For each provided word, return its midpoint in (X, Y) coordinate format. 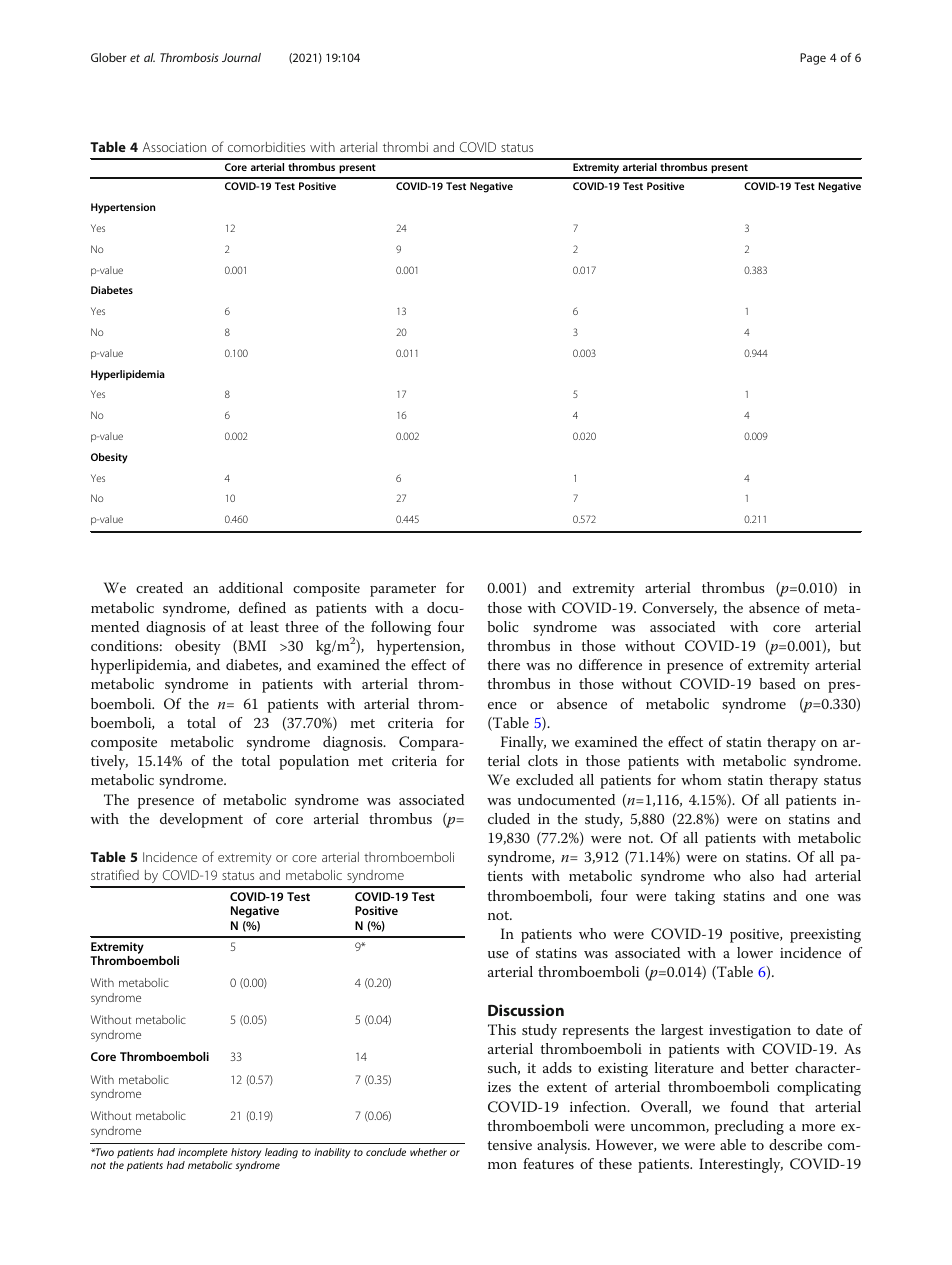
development (201, 820)
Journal (241, 57)
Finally (523, 743)
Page (813, 59)
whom (701, 779)
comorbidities (266, 147)
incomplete (203, 1153)
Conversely (679, 609)
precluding (749, 1127)
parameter (403, 590)
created (159, 587)
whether (428, 1152)
